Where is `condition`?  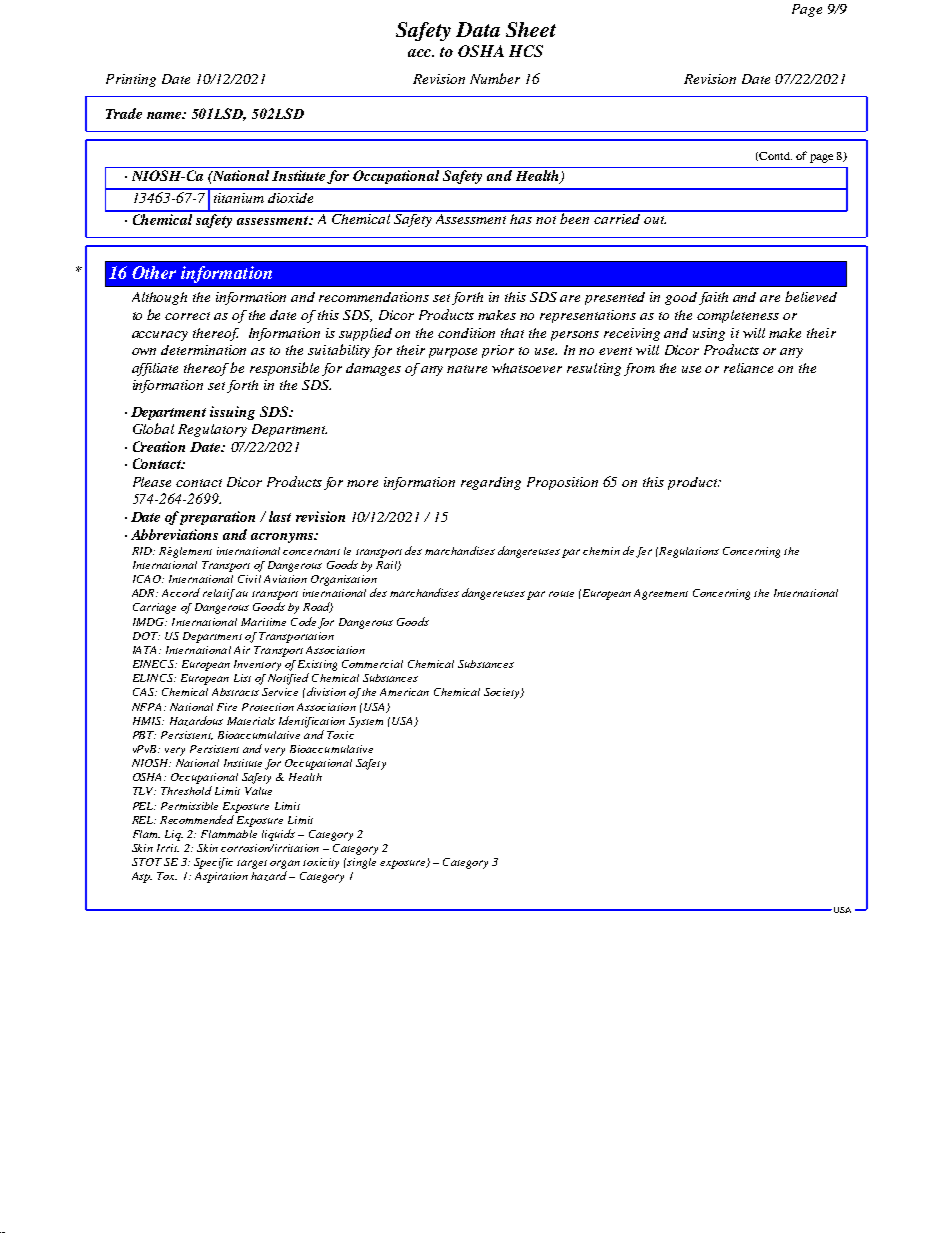
condition is located at coordinates (466, 333).
